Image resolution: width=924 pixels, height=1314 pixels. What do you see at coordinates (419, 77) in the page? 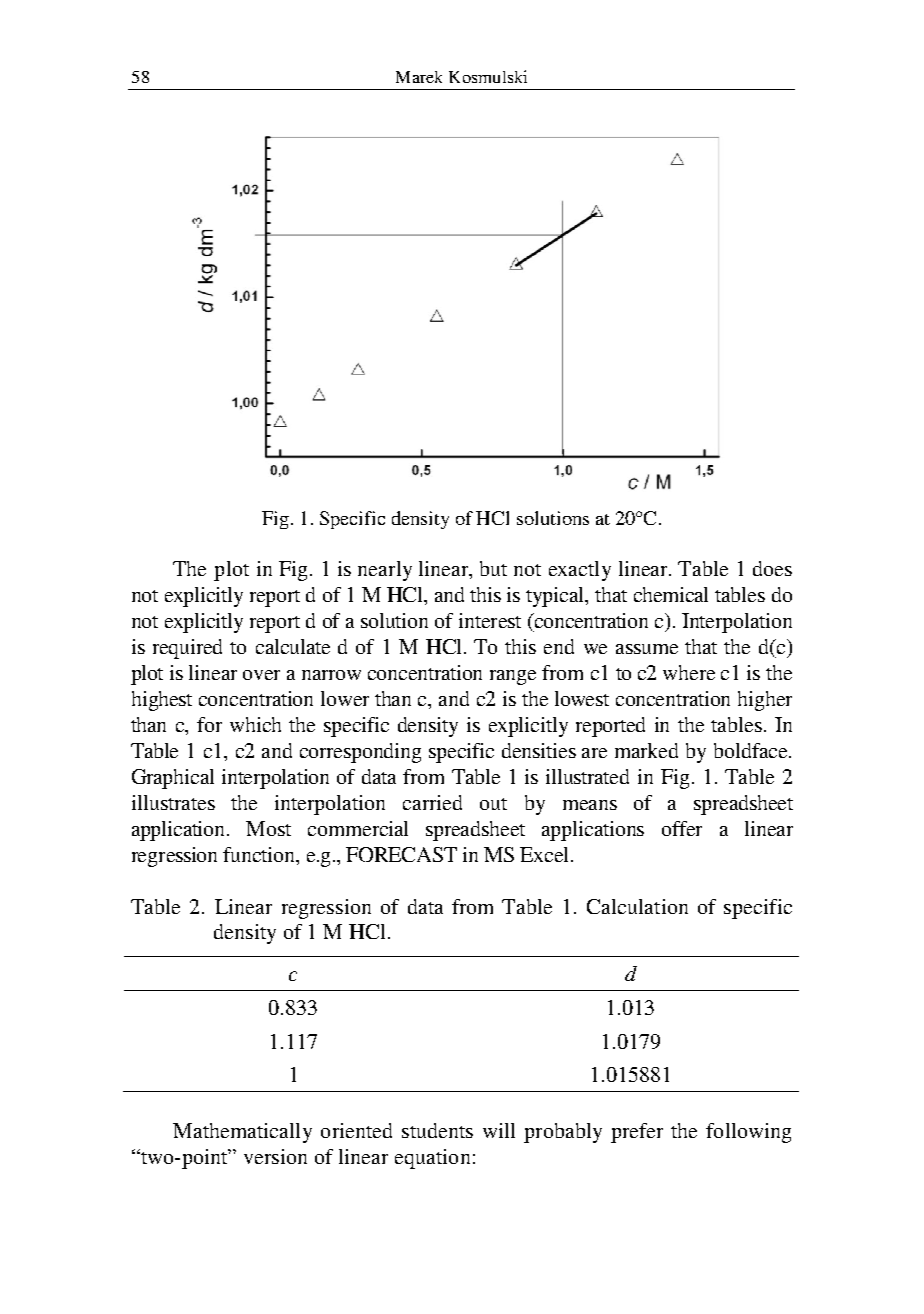
I see `Marek` at bounding box center [419, 77].
